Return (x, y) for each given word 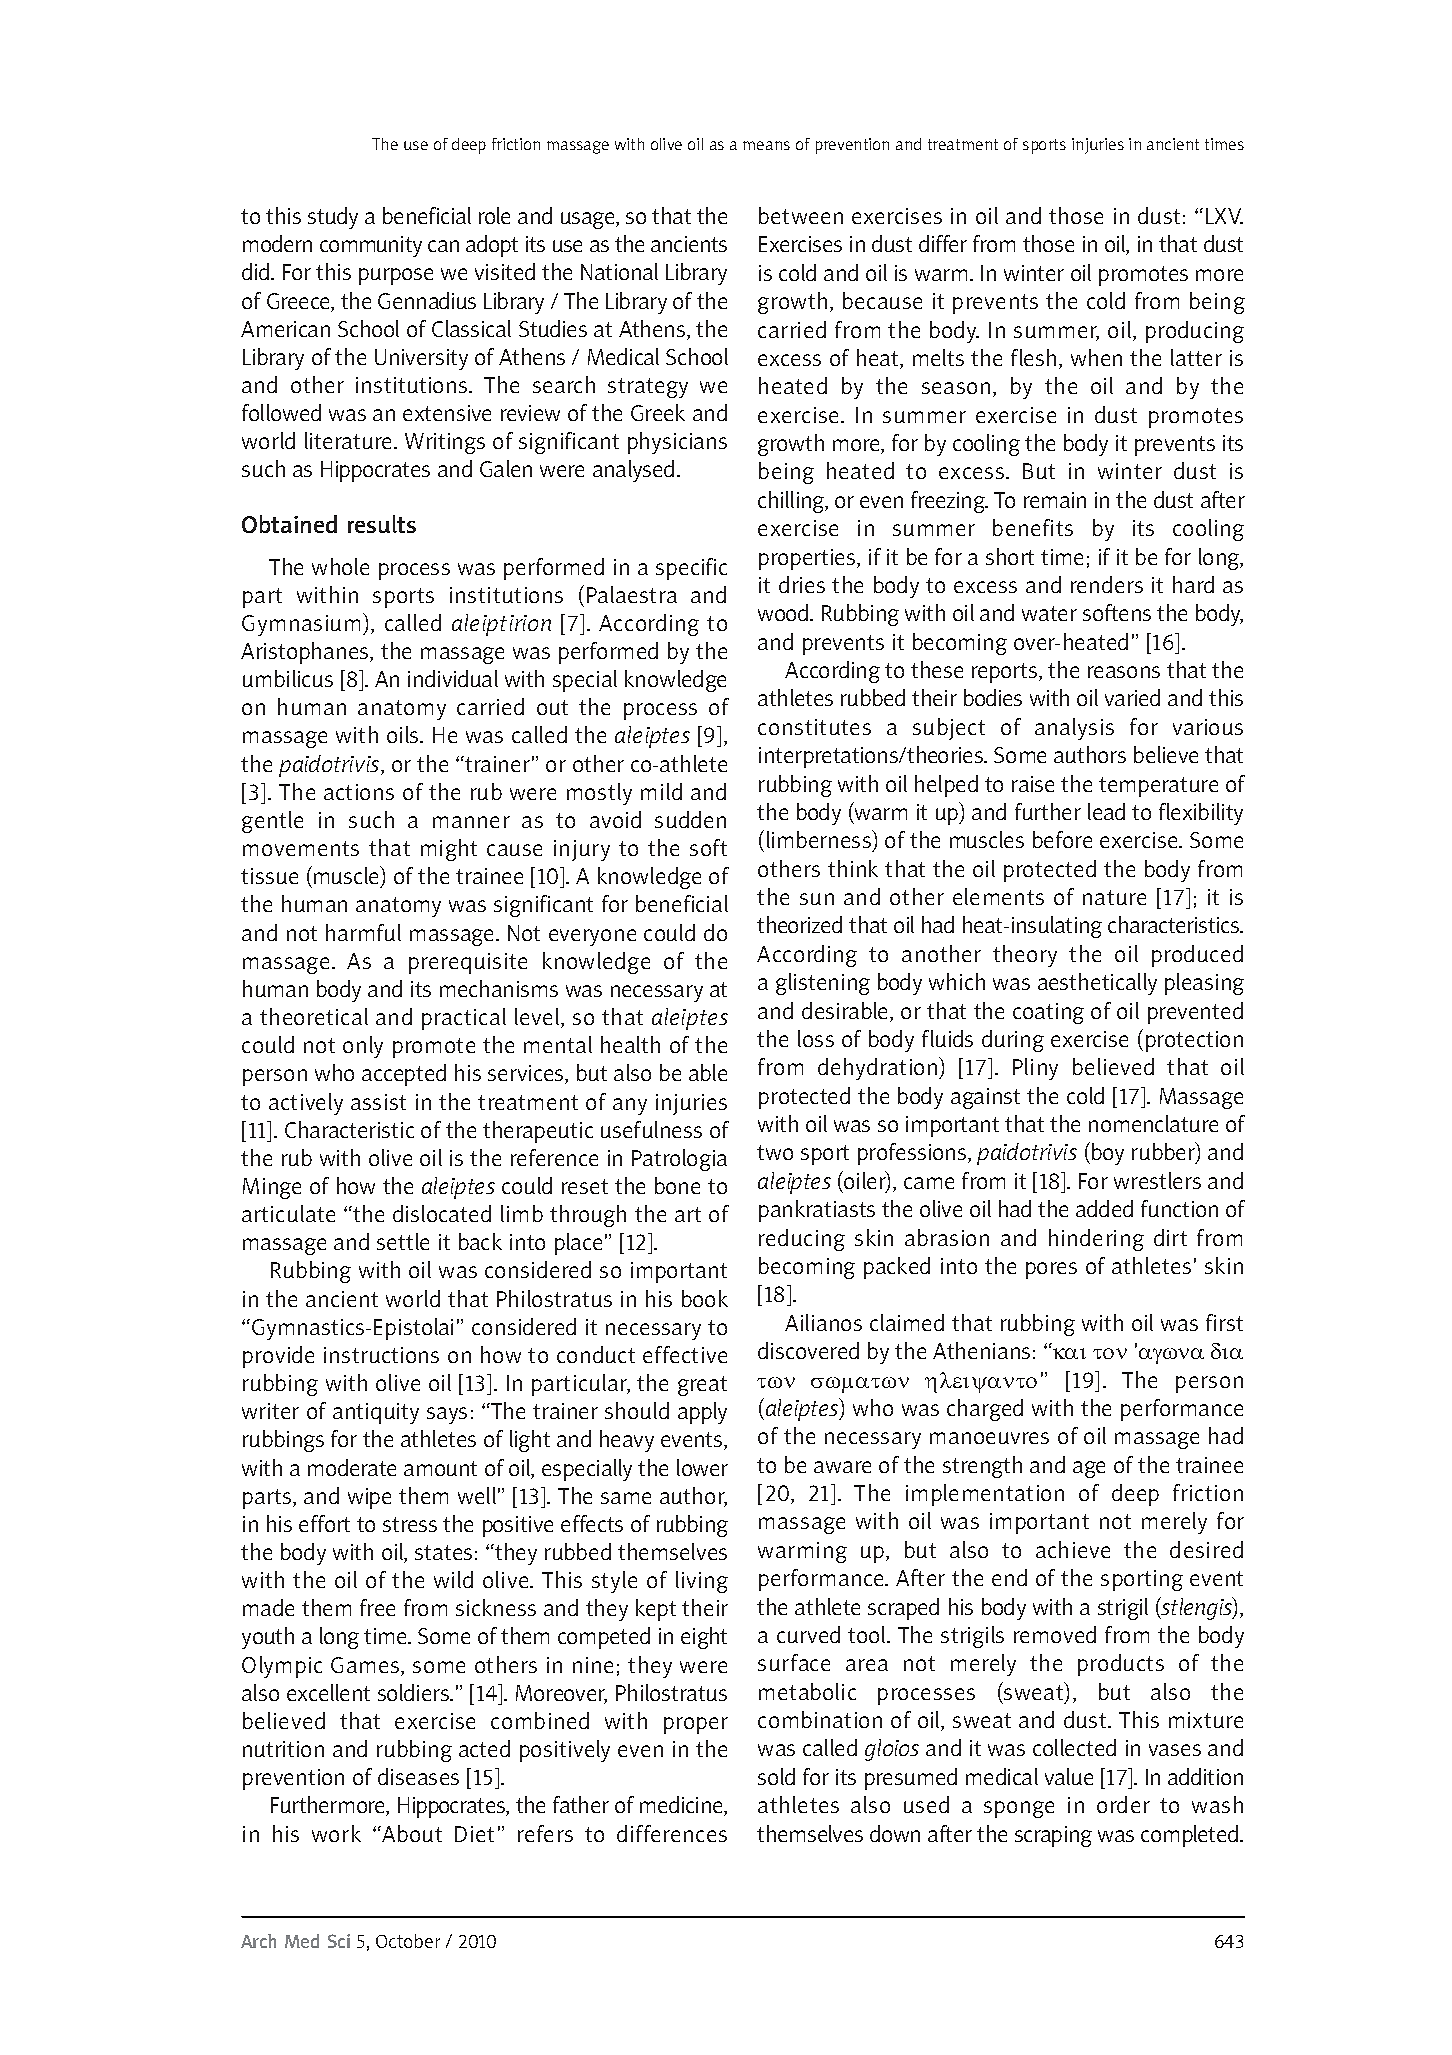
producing (1195, 332)
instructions (381, 1355)
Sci (339, 1941)
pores (1051, 1270)
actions (359, 792)
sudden (690, 819)
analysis (1074, 729)
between (801, 215)
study (333, 218)
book (705, 1298)
